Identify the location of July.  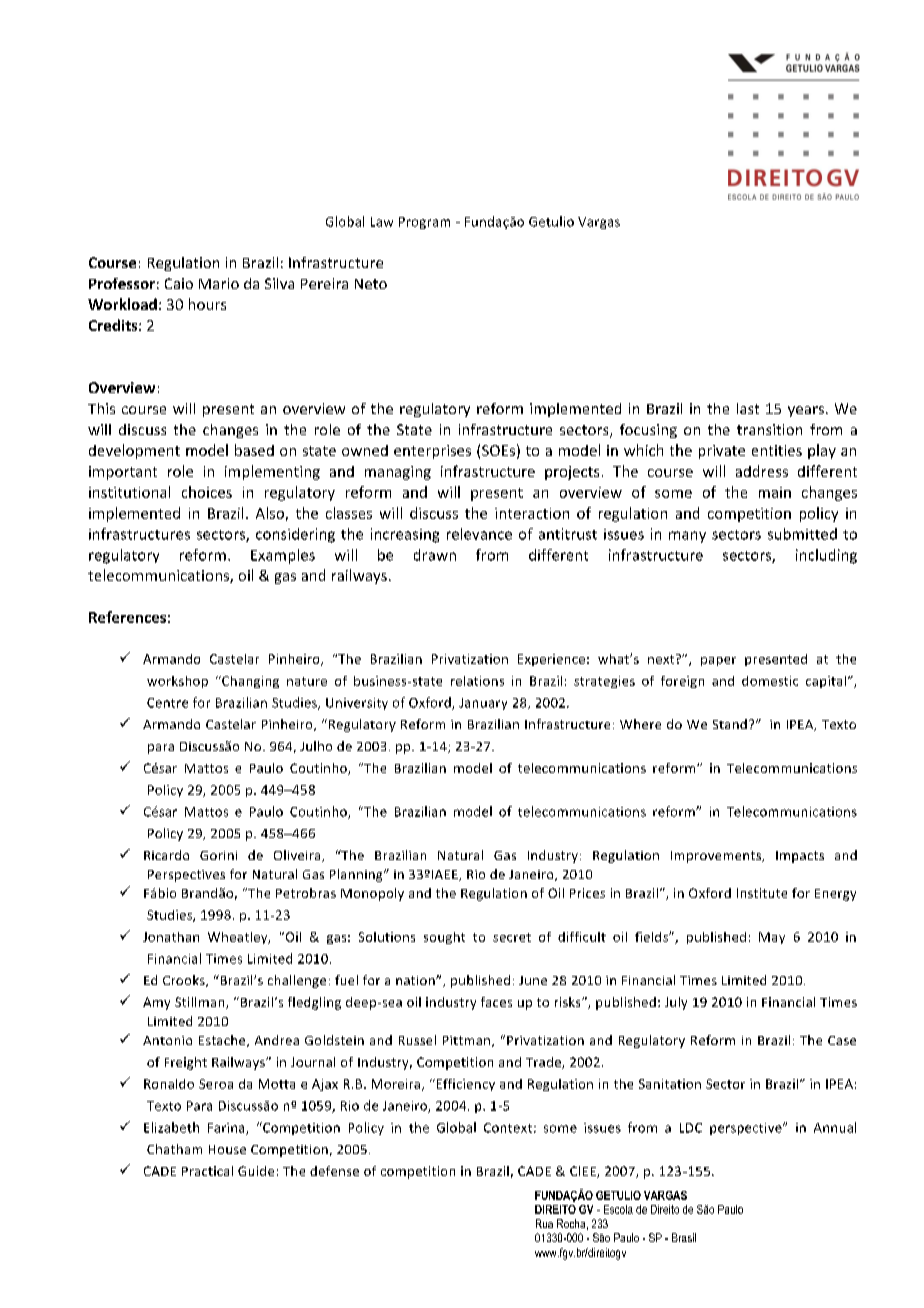
(676, 1003).
